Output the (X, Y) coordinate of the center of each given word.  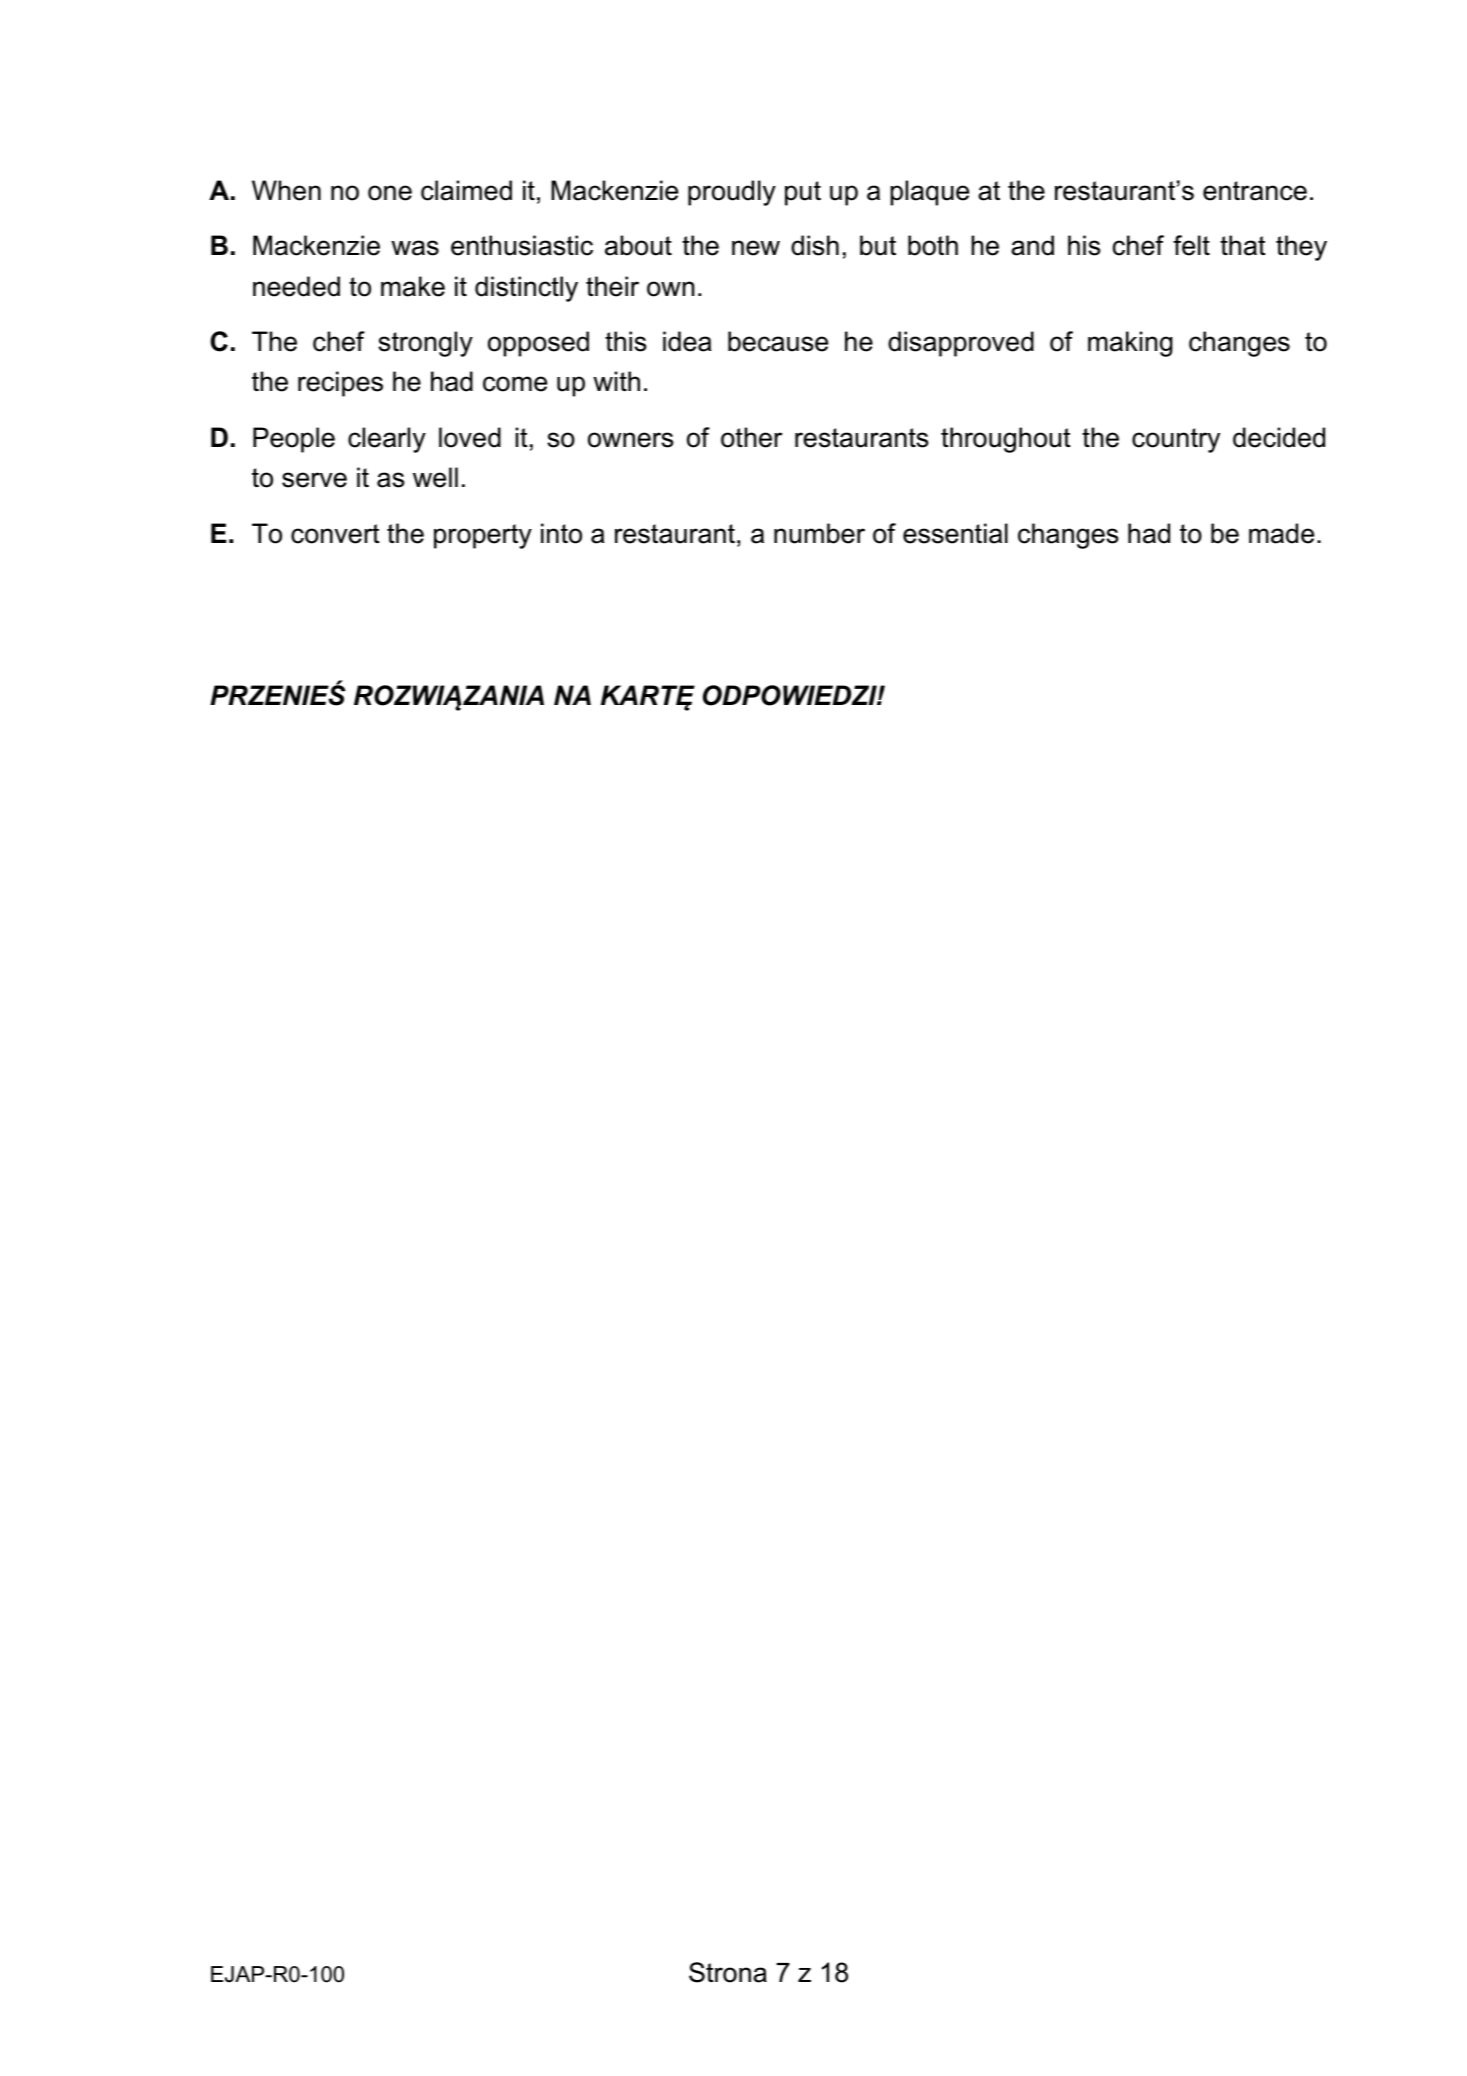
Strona (728, 1972)
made (1281, 533)
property (483, 536)
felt (1191, 245)
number (819, 533)
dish (815, 245)
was (415, 248)
